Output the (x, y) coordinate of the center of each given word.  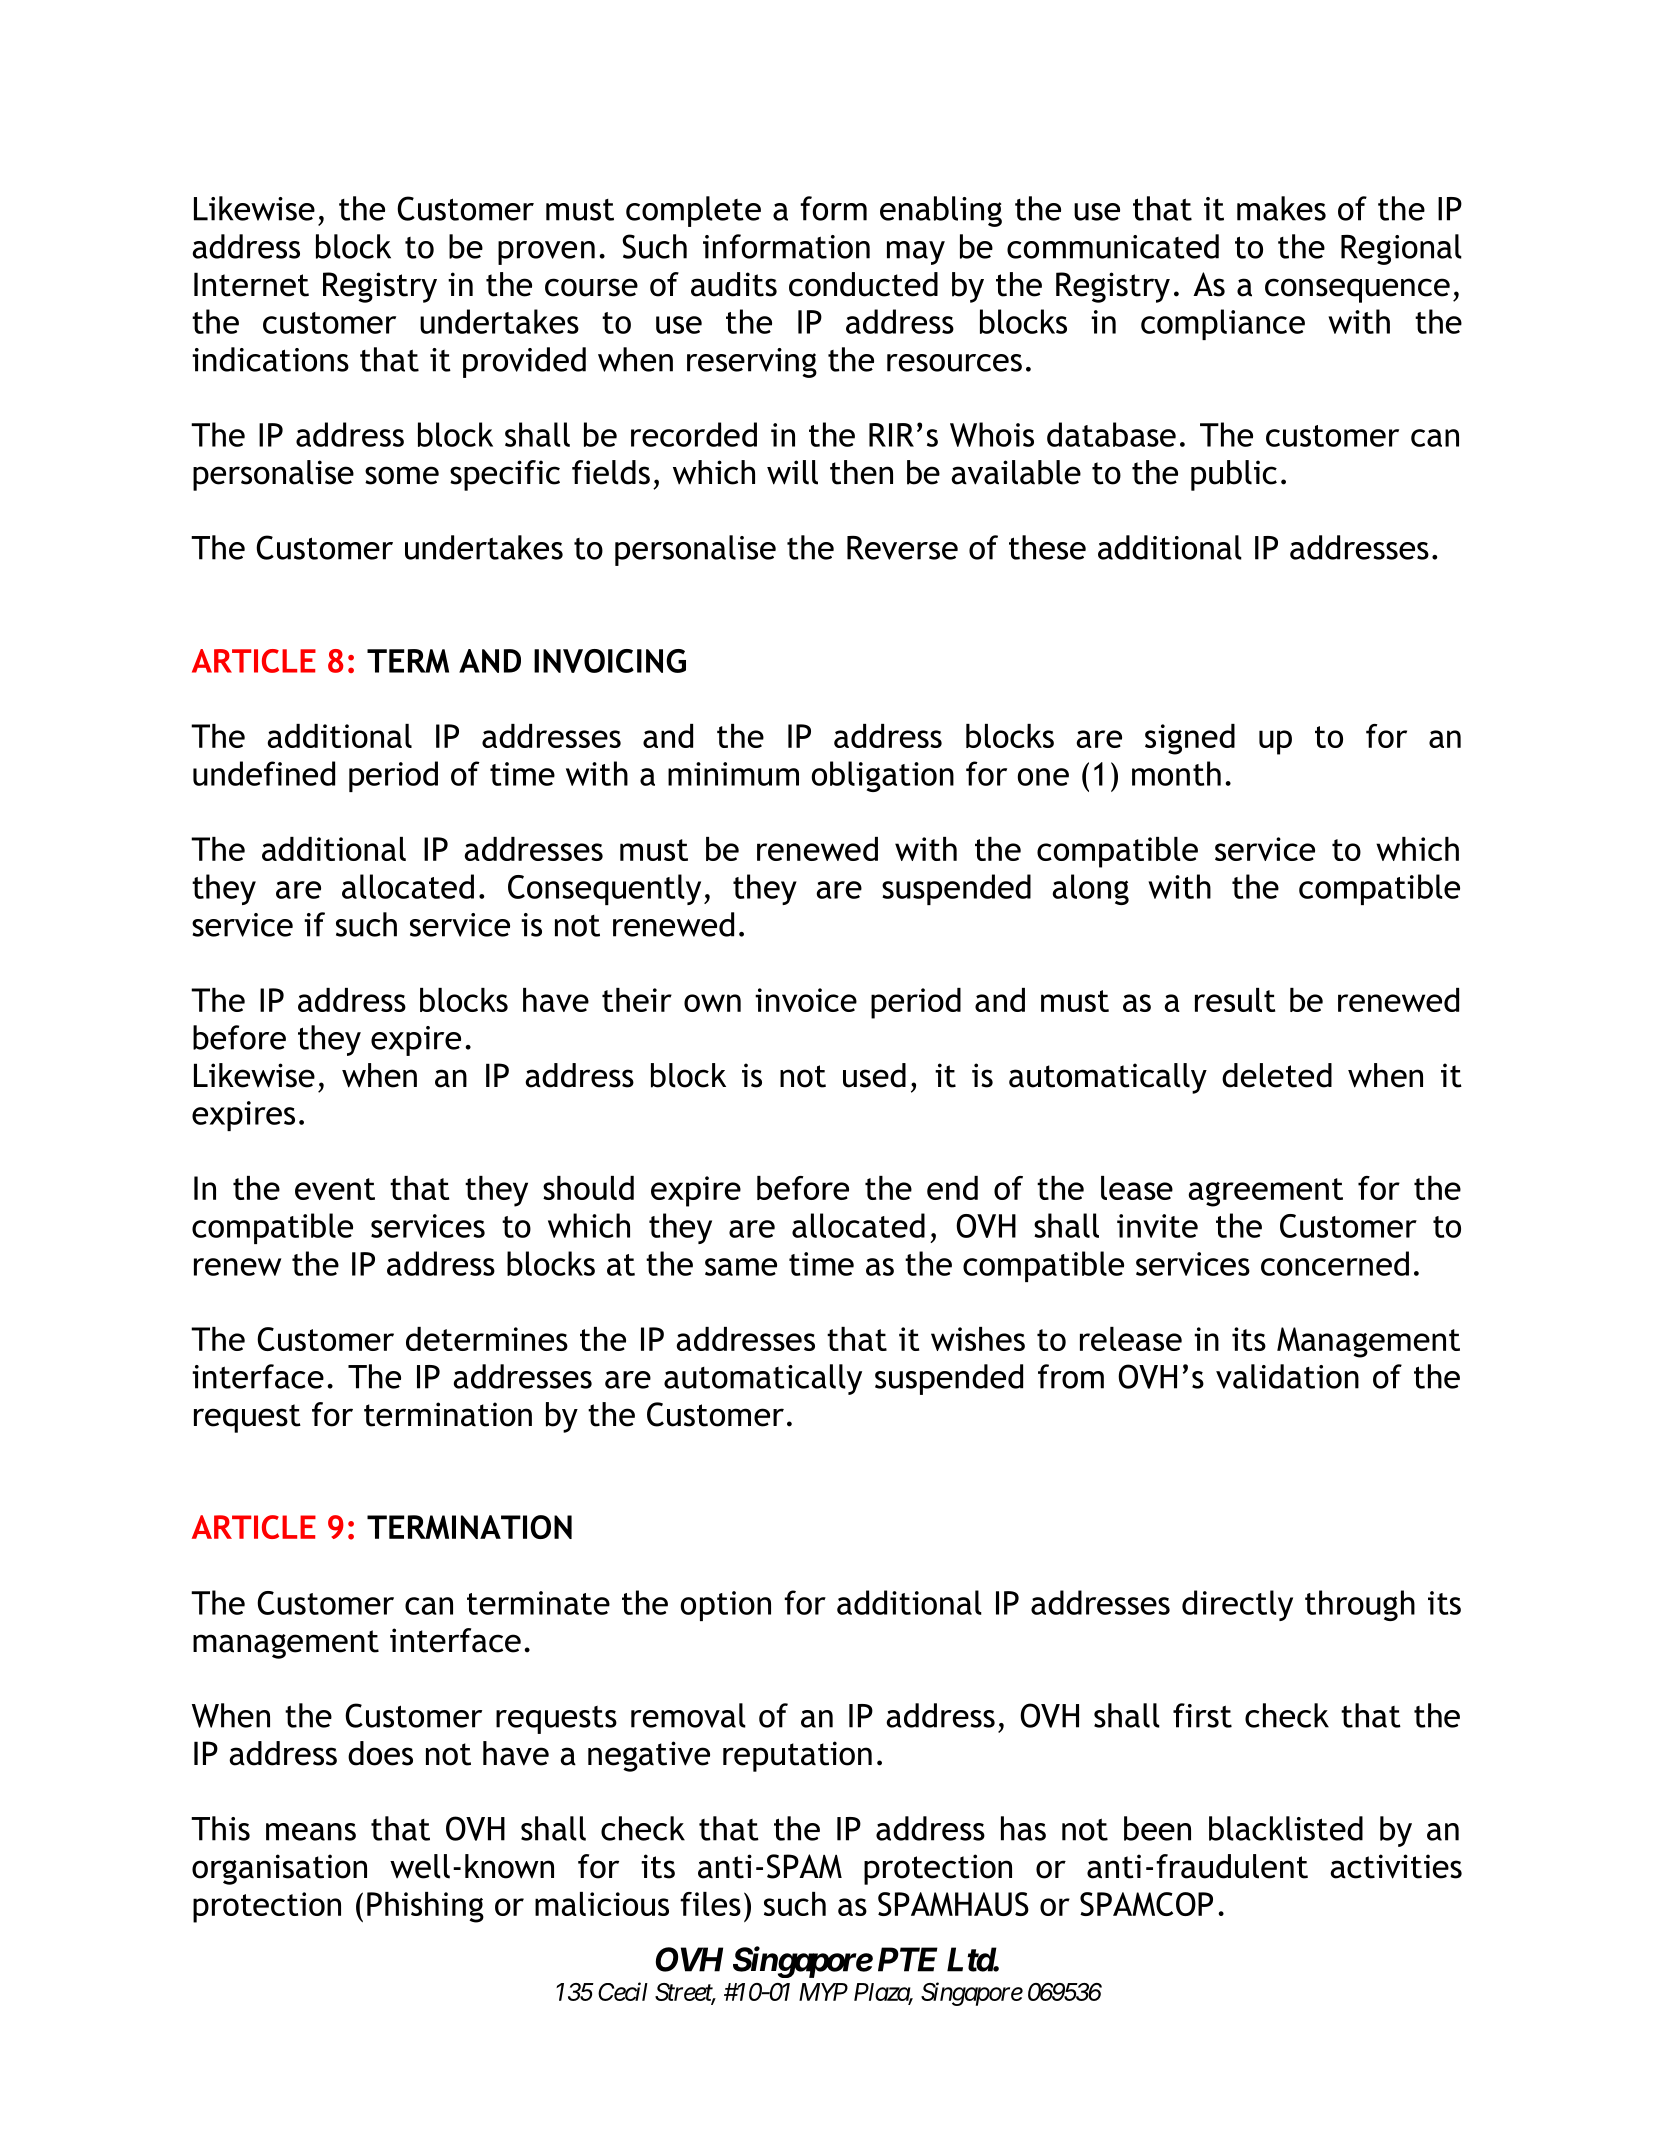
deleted (1277, 1075)
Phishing (425, 1907)
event (335, 1189)
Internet (251, 284)
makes (1281, 208)
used (874, 1075)
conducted (863, 284)
